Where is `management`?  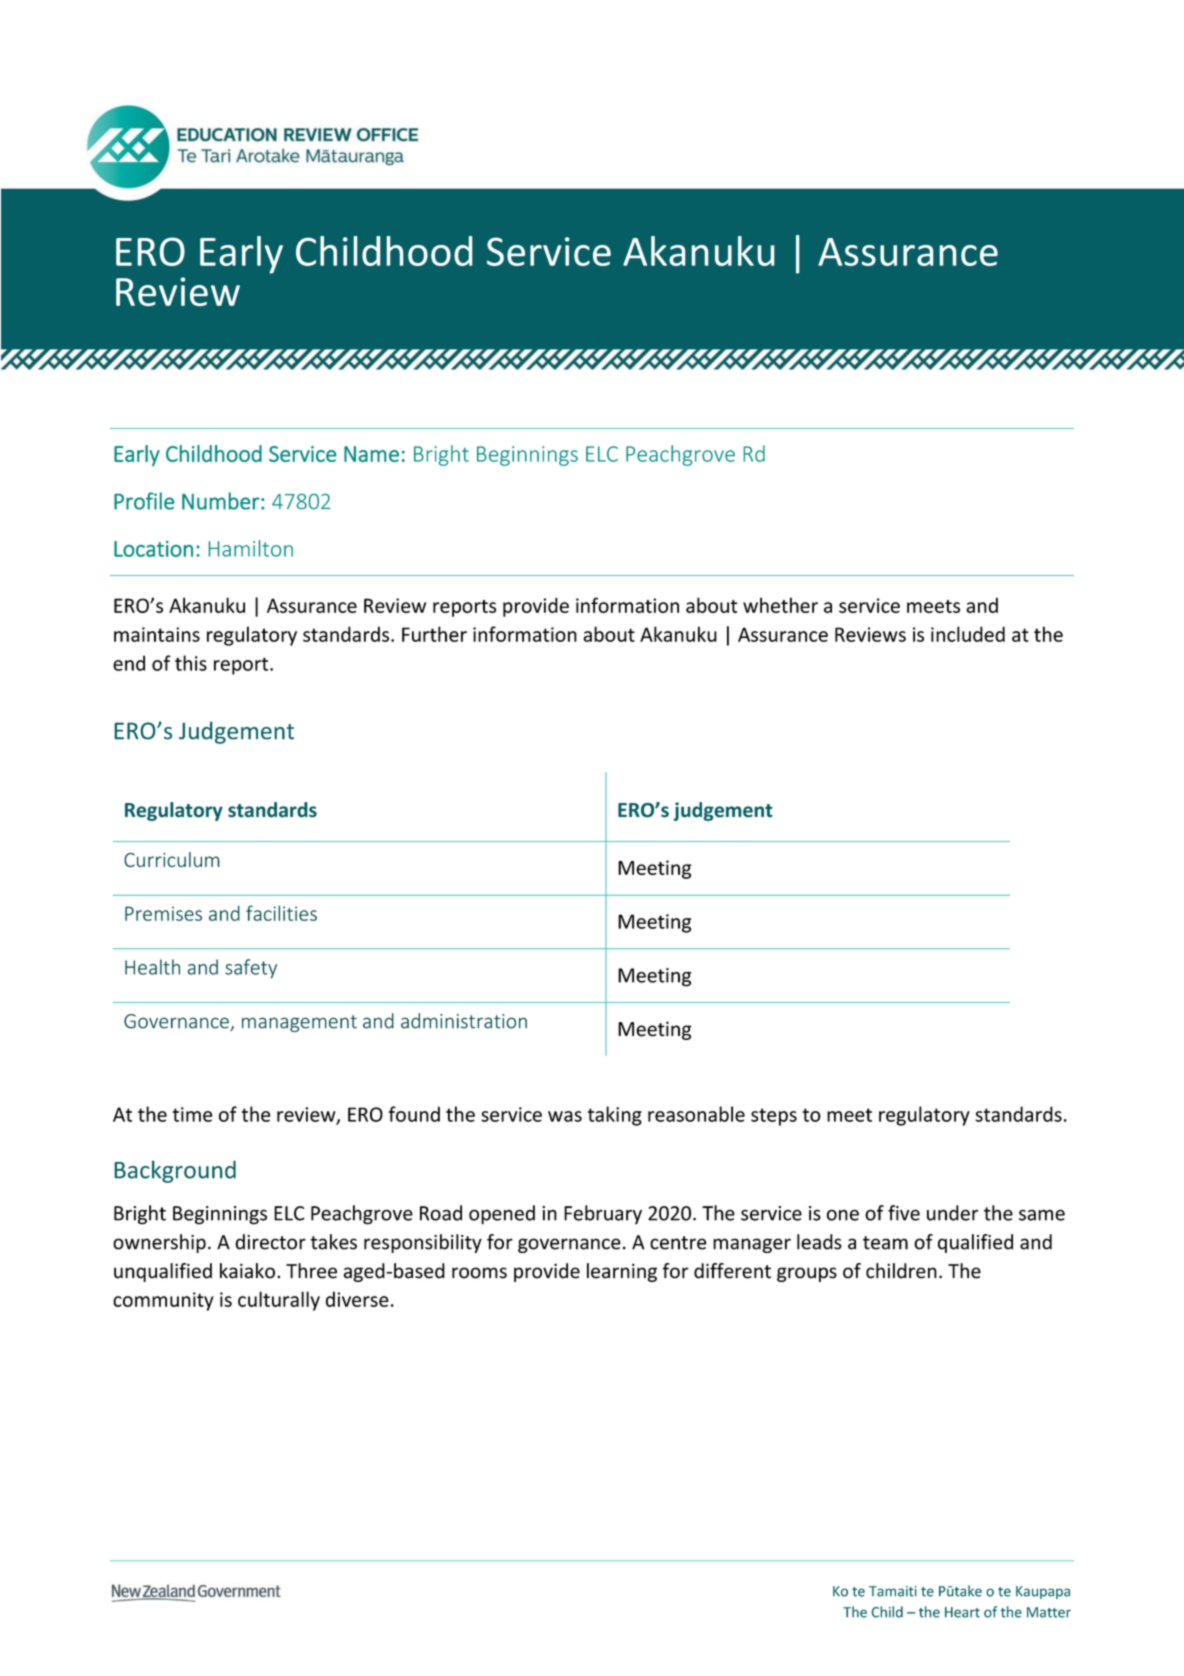
management is located at coordinates (299, 1023).
